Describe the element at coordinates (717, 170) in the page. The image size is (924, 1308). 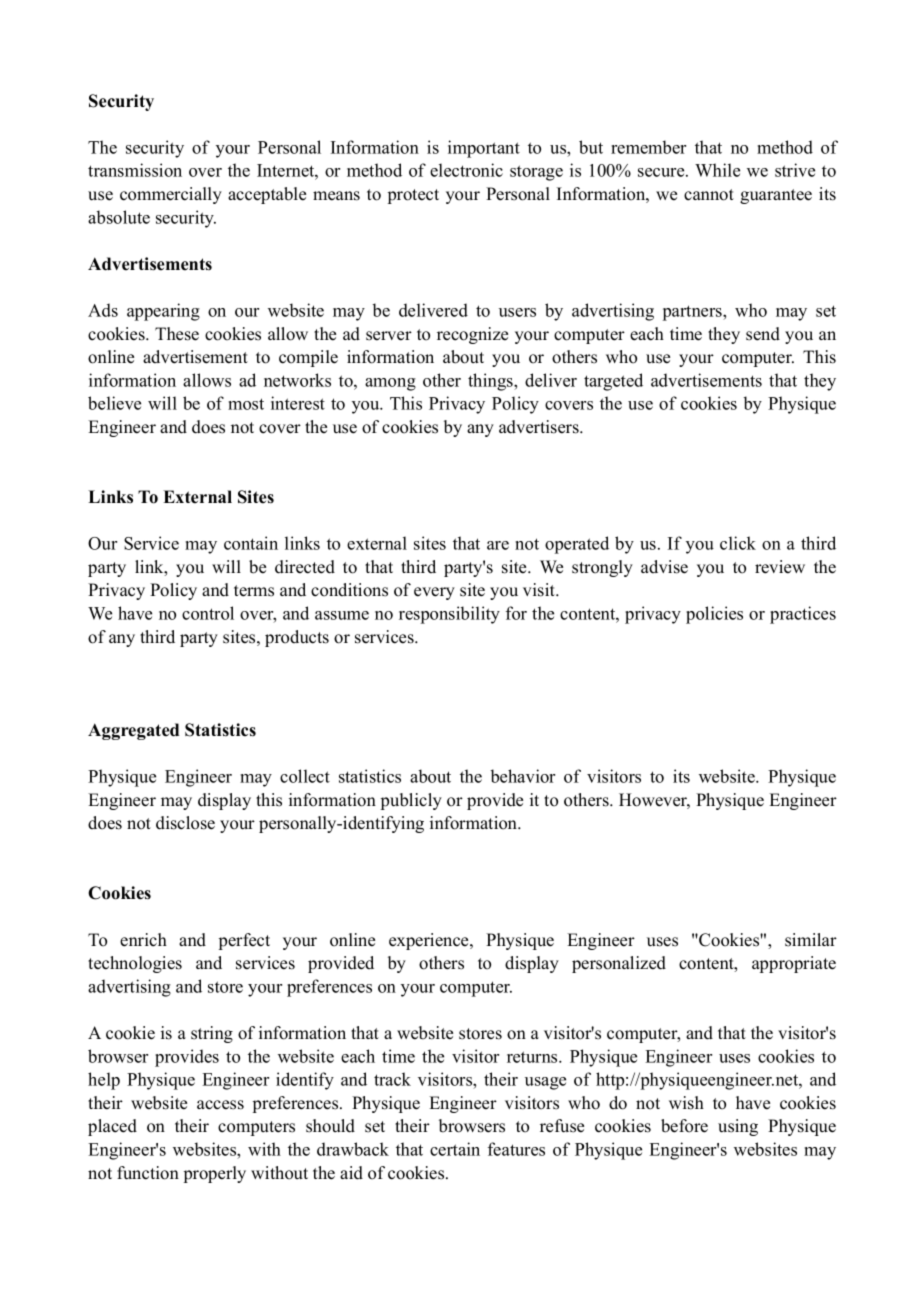
I see `While` at that location.
